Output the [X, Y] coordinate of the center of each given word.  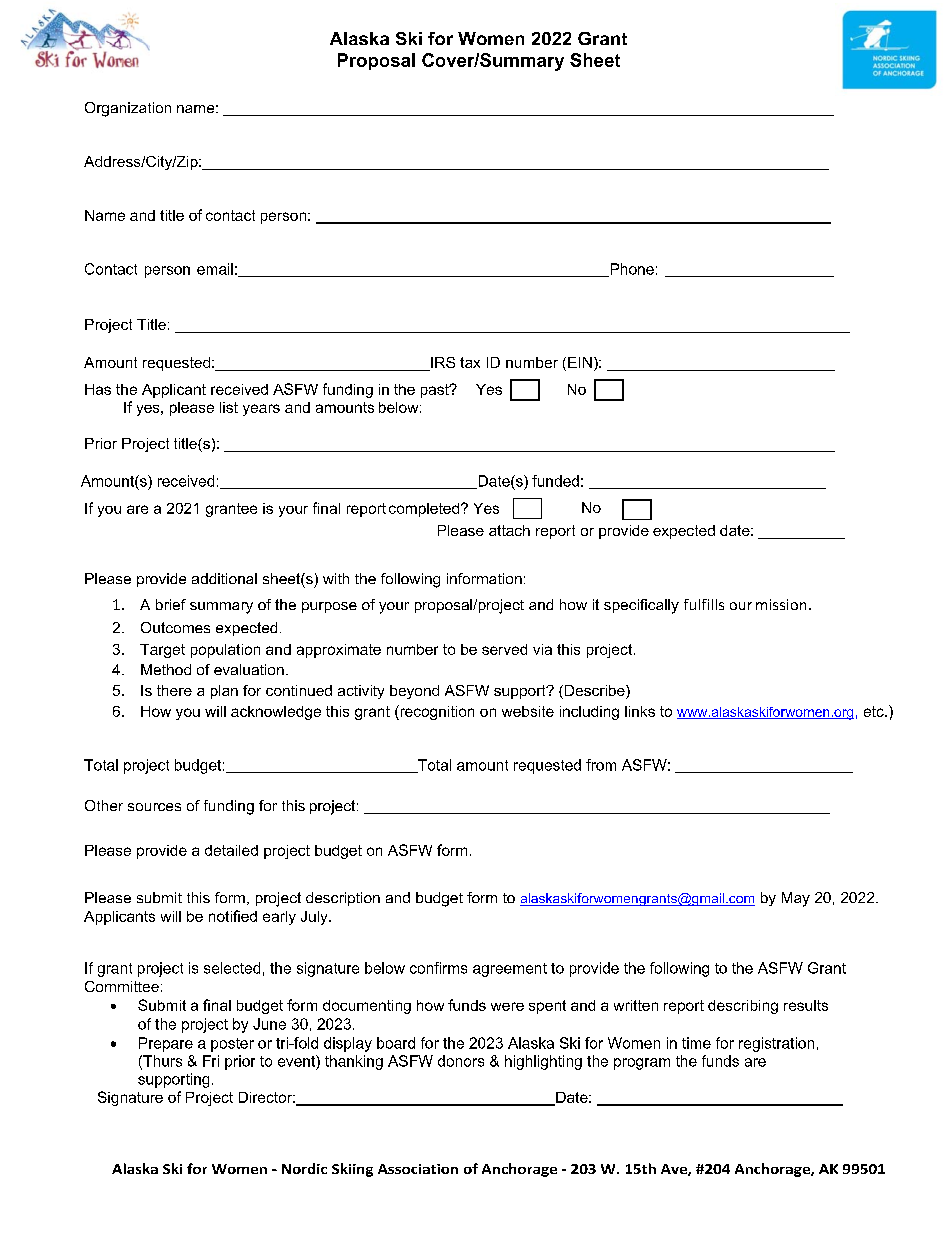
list [229, 407]
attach [509, 530]
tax [470, 362]
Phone [631, 270]
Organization [128, 109]
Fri [211, 1061]
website [528, 711]
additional [224, 578]
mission [781, 604]
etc [875, 711]
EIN [580, 362]
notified [233, 916]
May [796, 899]
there [174, 690]
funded [555, 481]
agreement [510, 970]
